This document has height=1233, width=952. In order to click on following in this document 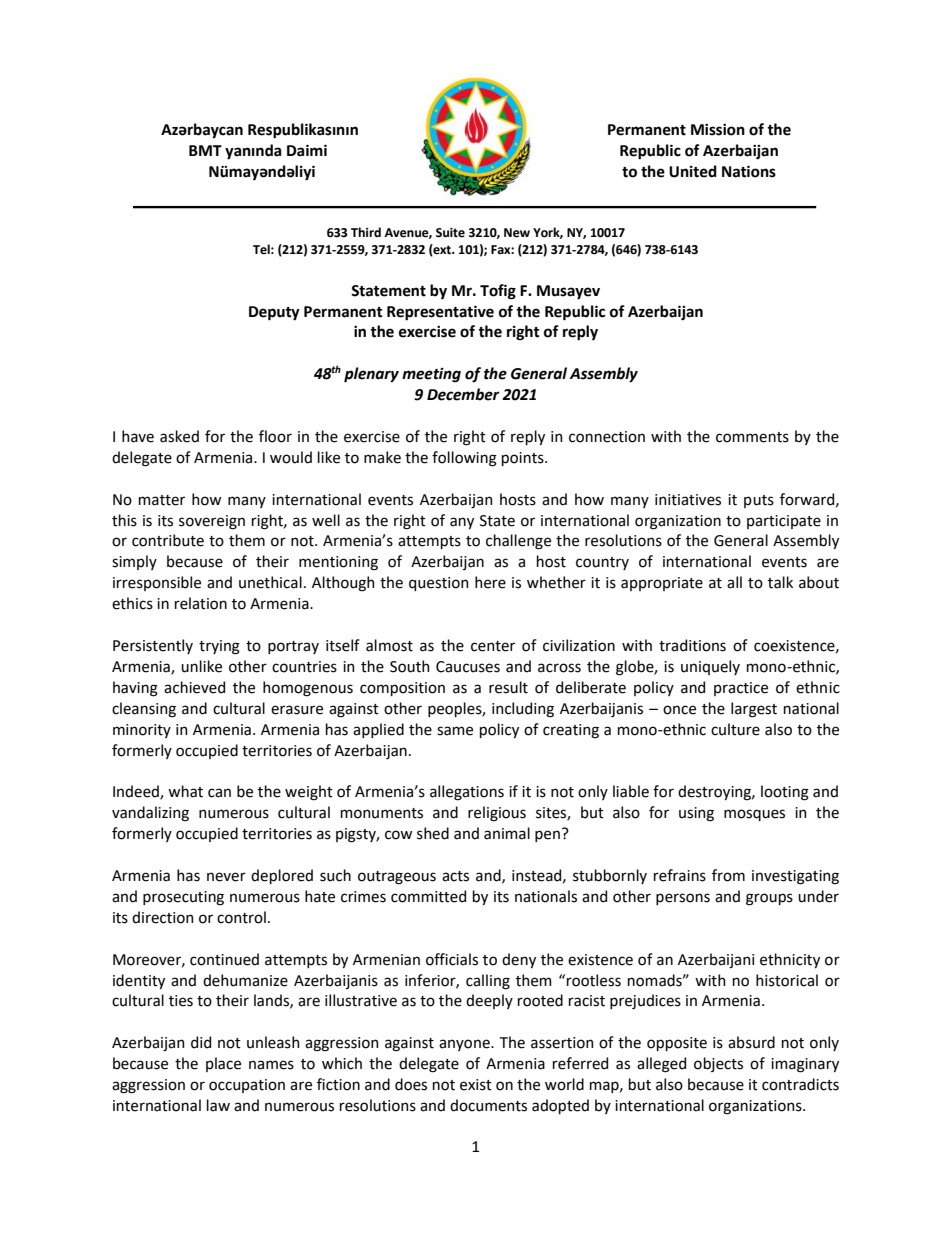, I will do `click(464, 459)`.
